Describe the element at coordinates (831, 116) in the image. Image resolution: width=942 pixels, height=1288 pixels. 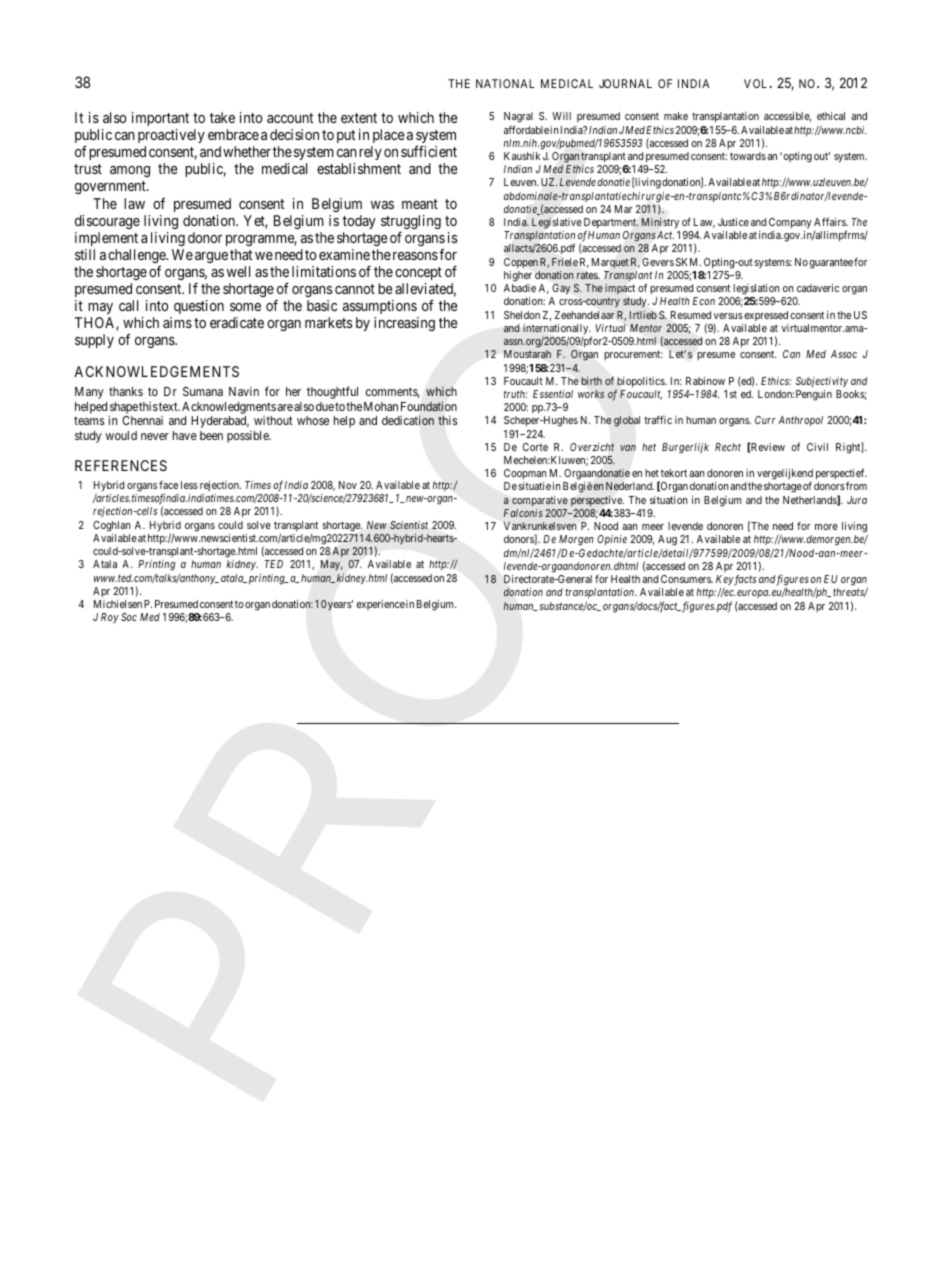
I see `ethical` at that location.
